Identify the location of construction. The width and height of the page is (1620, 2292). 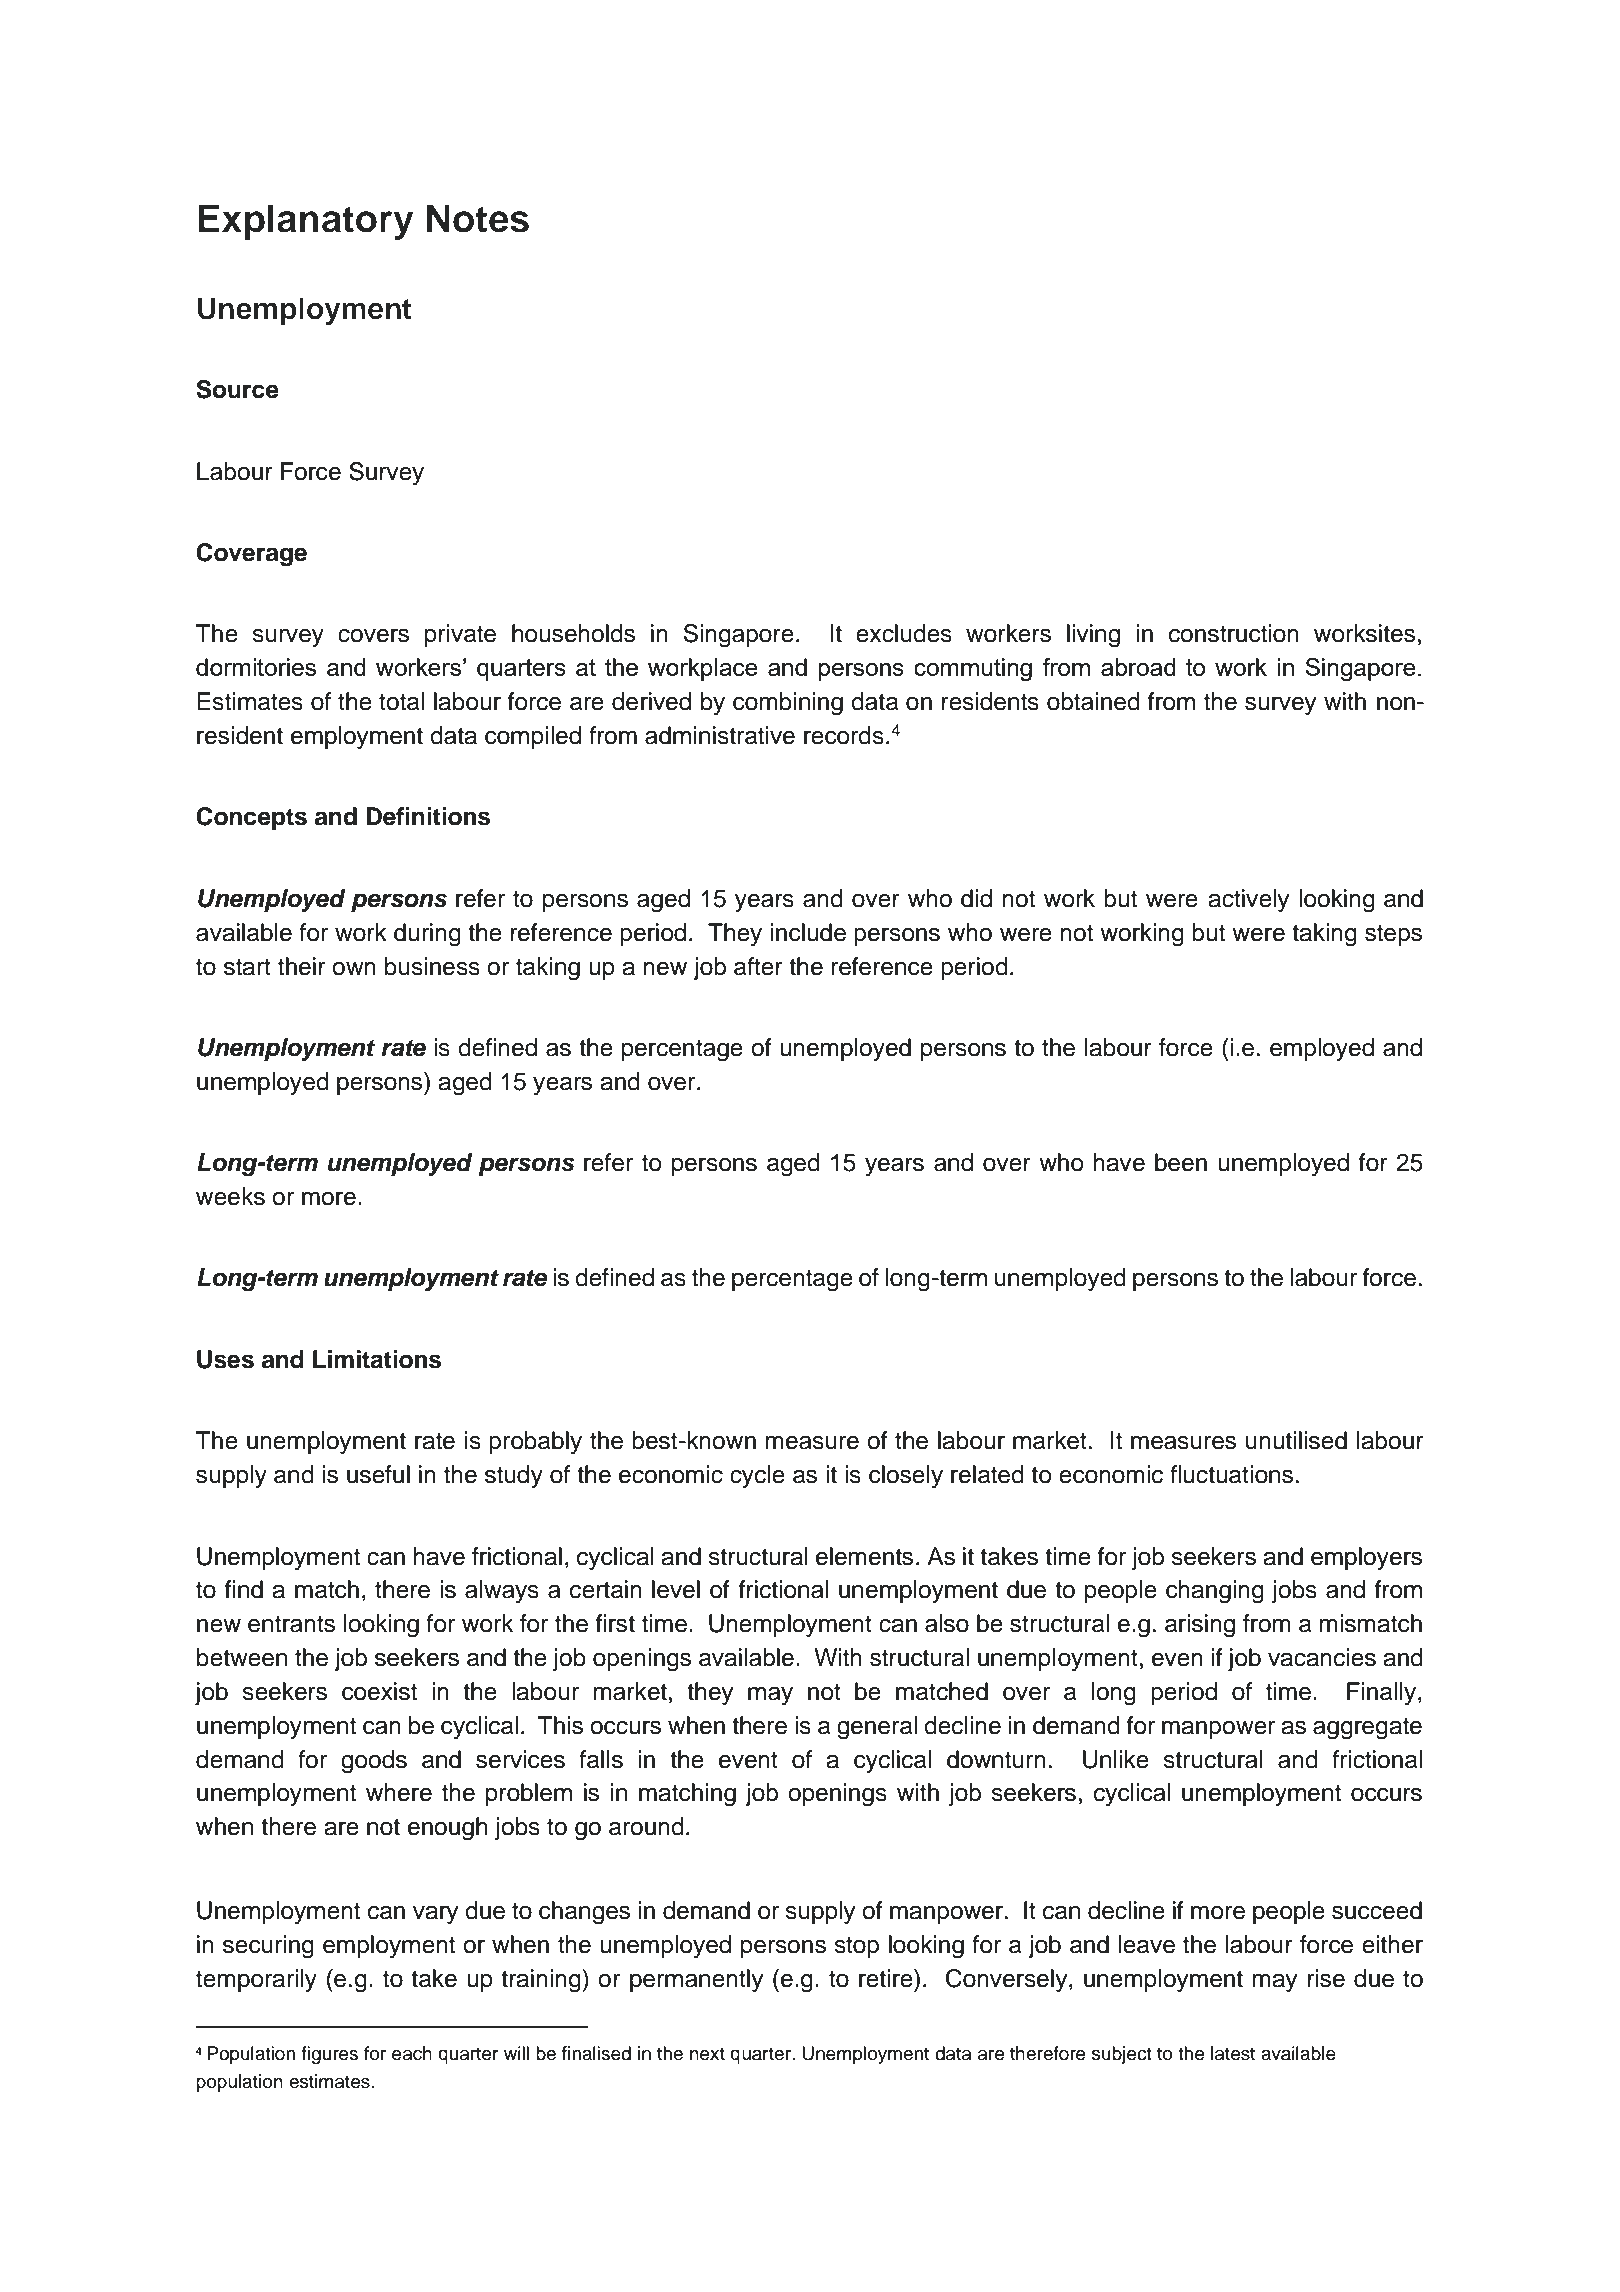
(1234, 633).
